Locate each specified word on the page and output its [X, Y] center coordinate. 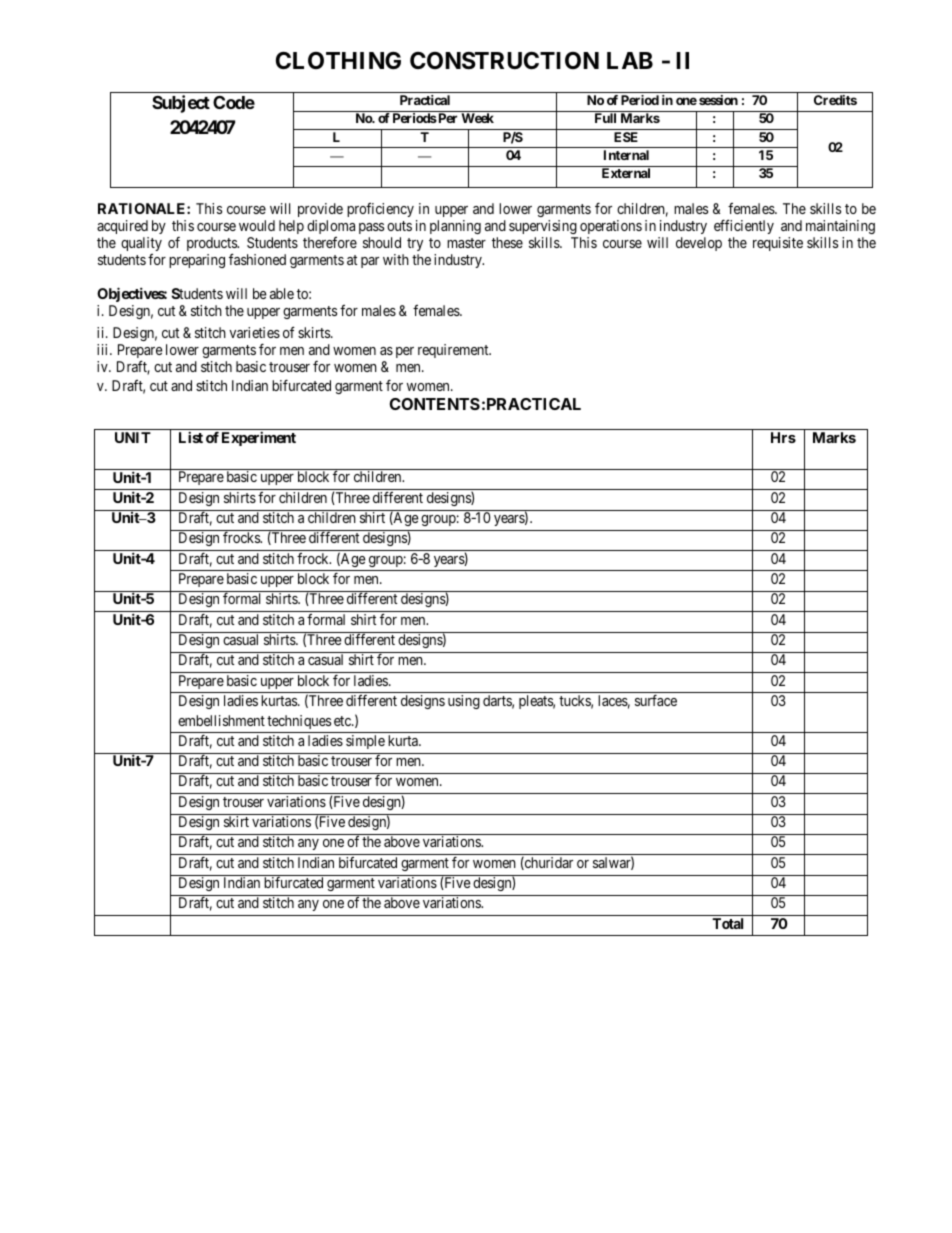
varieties [254, 332]
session [718, 100]
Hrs [783, 437]
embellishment [221, 720]
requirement [454, 351]
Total [727, 923]
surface [656, 700]
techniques [299, 722]
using [464, 702]
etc [343, 721]
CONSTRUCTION [504, 61]
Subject [181, 104]
